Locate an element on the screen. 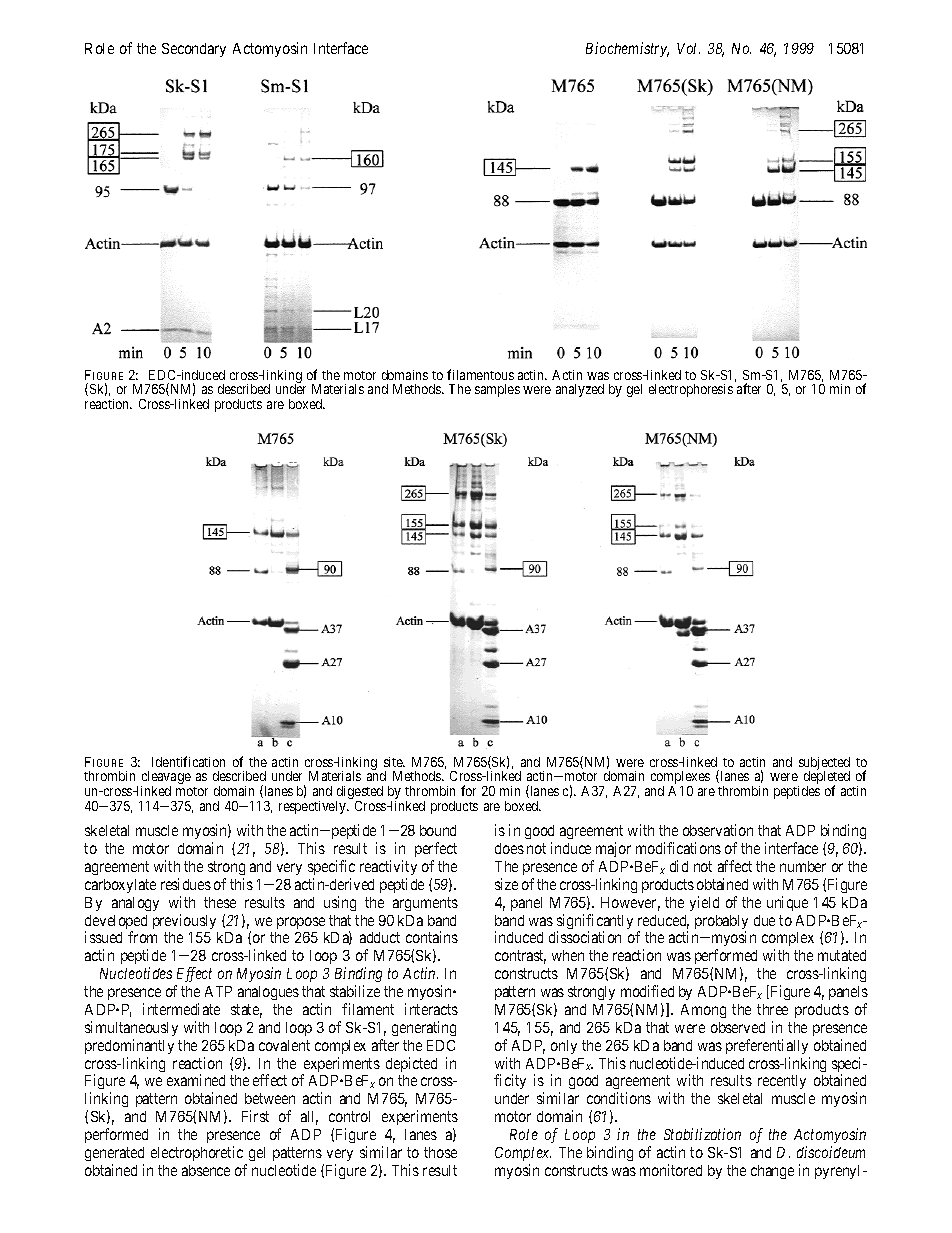 Image resolution: width=952 pixels, height=1233 pixels. Biochemistry is located at coordinates (627, 49).
